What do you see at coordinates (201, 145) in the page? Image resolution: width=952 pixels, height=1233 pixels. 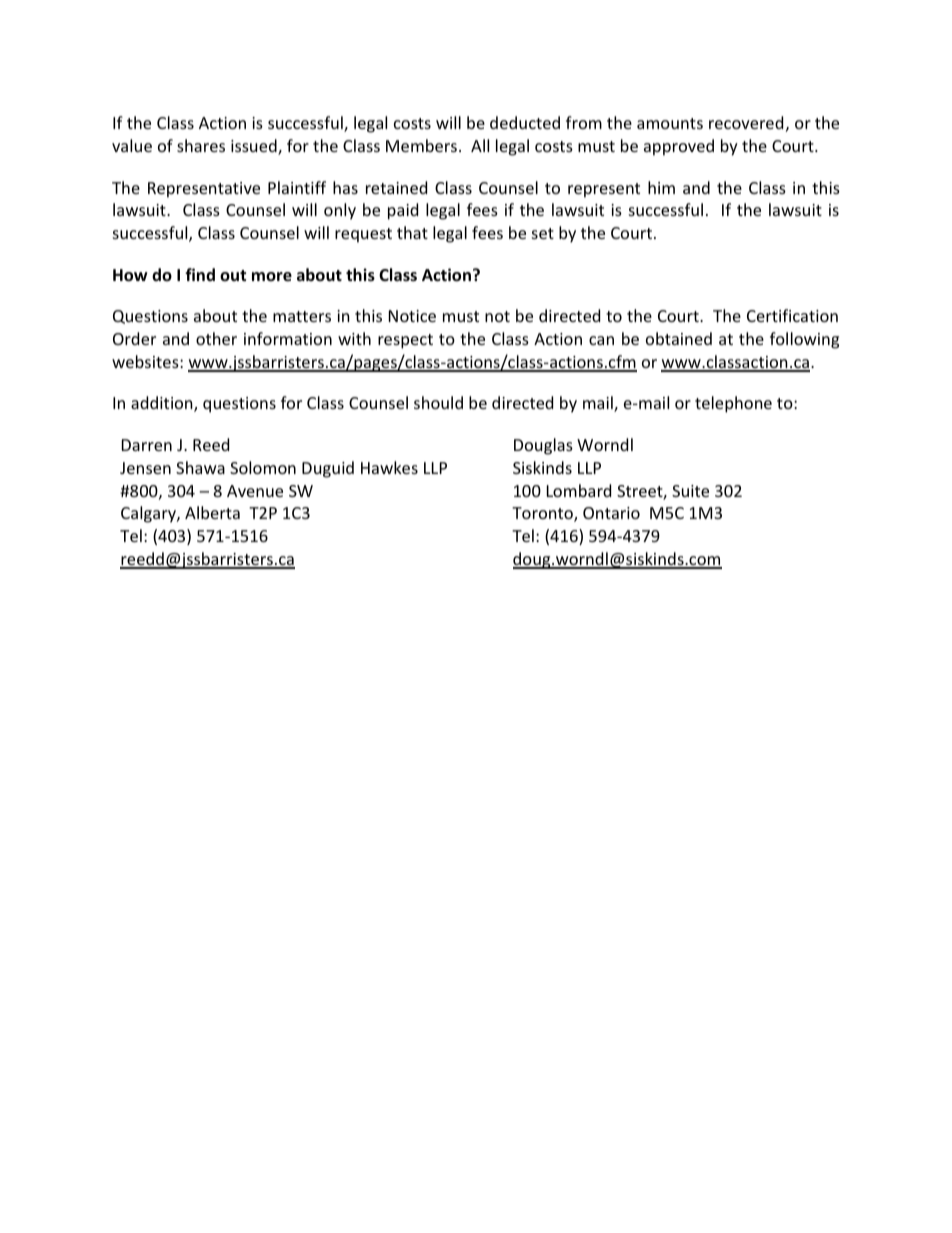 I see `shares` at bounding box center [201, 145].
